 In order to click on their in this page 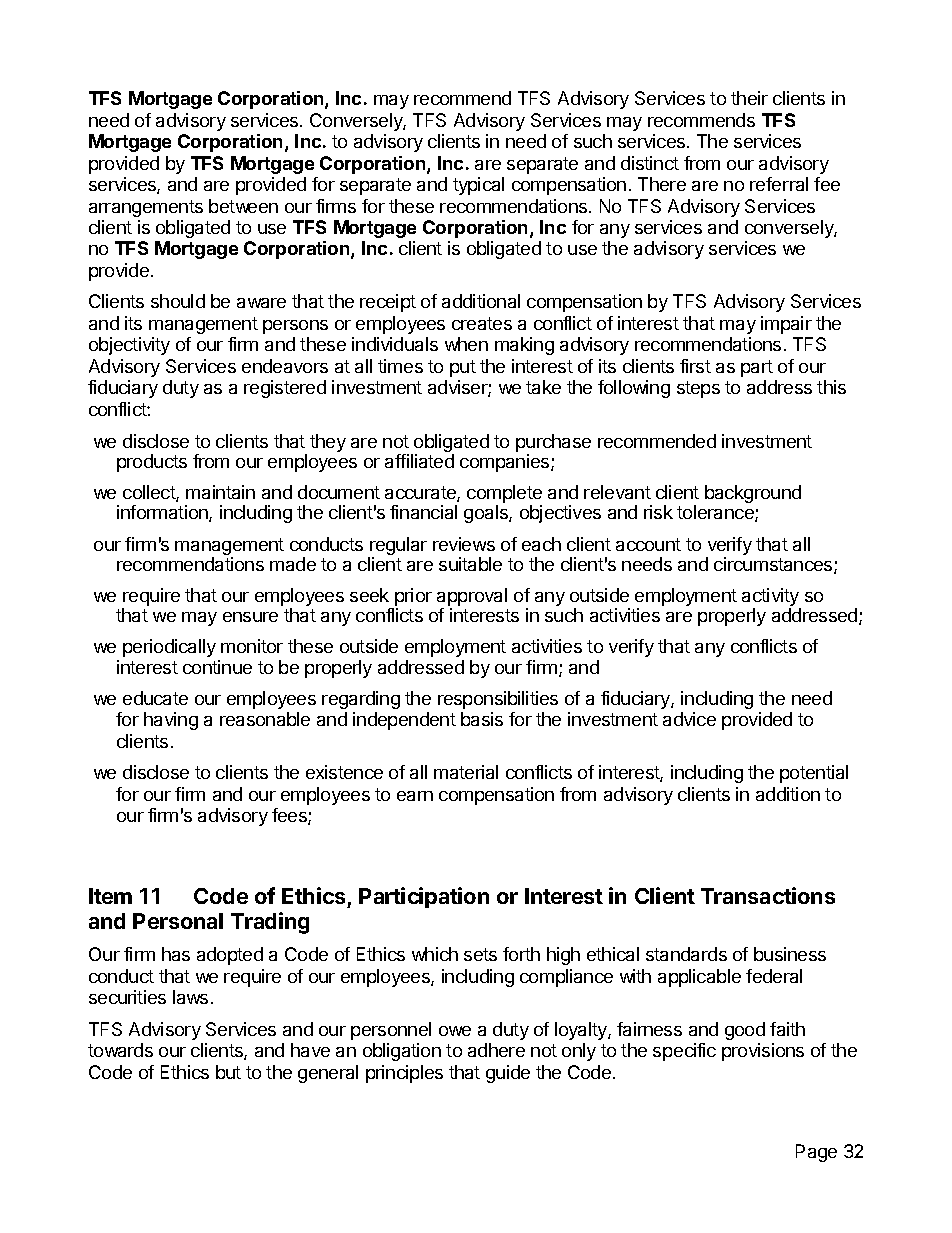, I will do `click(749, 98)`.
